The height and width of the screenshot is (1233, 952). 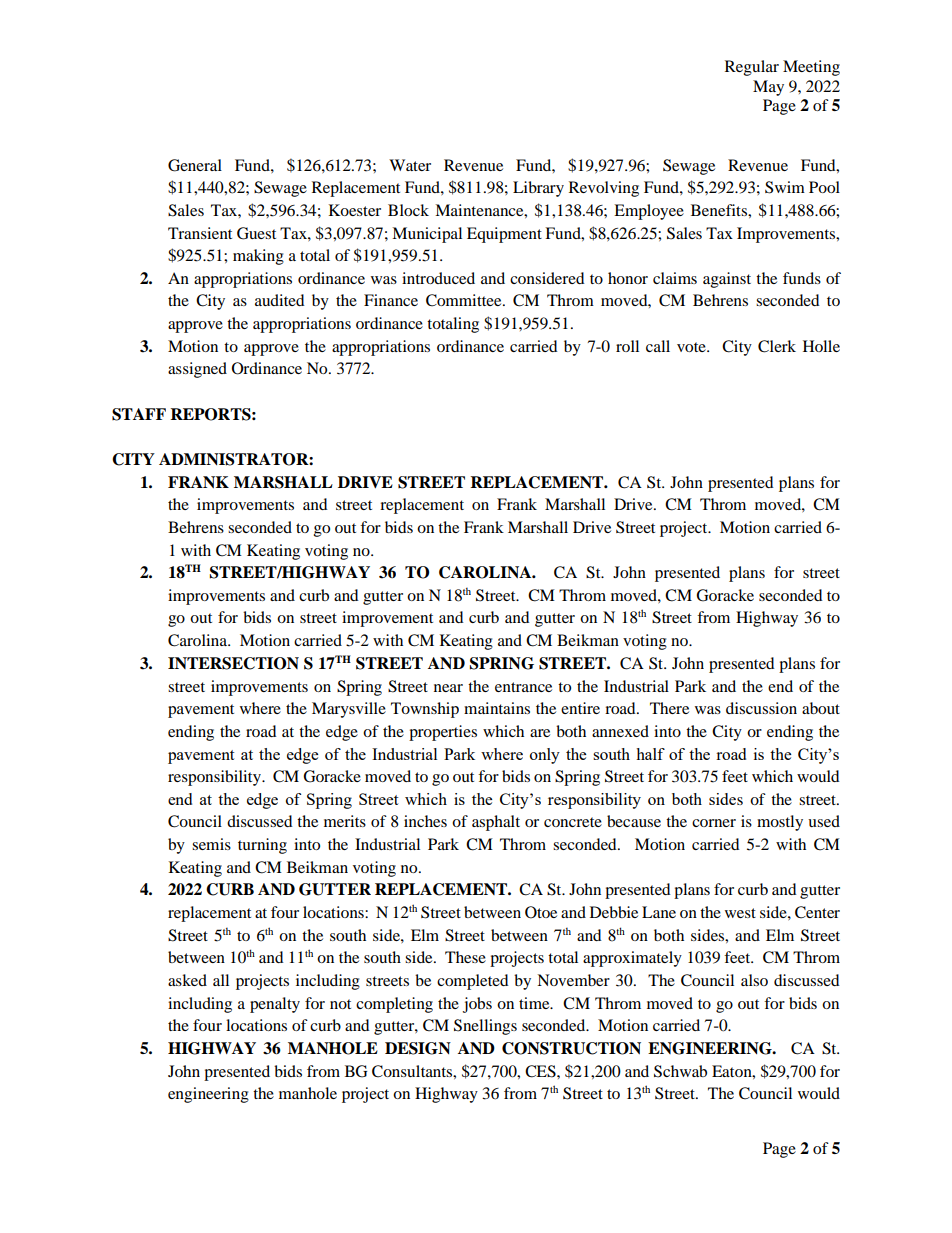 I want to click on INTERSECTION, so click(x=233, y=663).
